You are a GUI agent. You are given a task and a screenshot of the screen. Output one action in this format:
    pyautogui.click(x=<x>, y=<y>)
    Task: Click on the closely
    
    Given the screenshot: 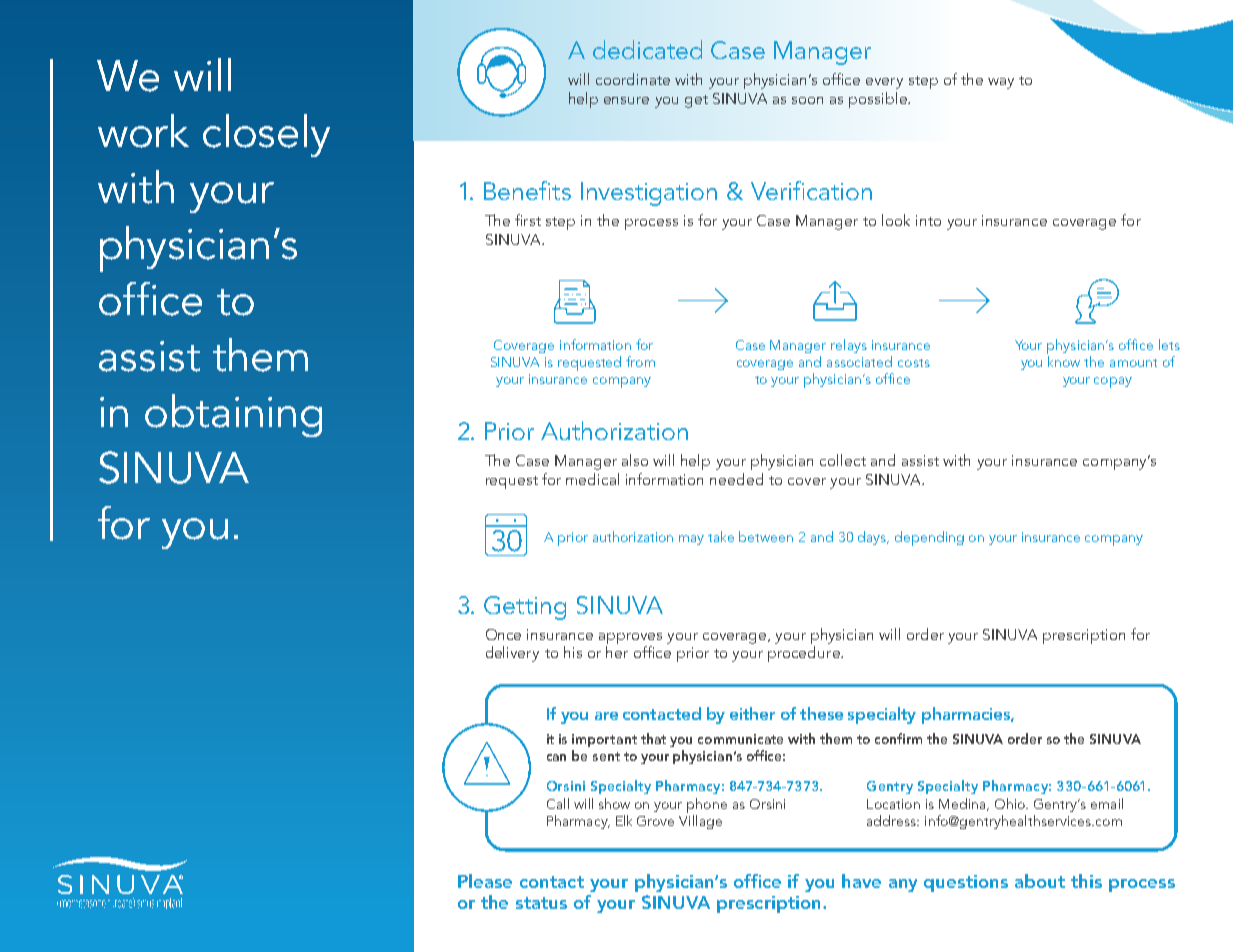 What is the action you would take?
    pyautogui.click(x=266, y=135)
